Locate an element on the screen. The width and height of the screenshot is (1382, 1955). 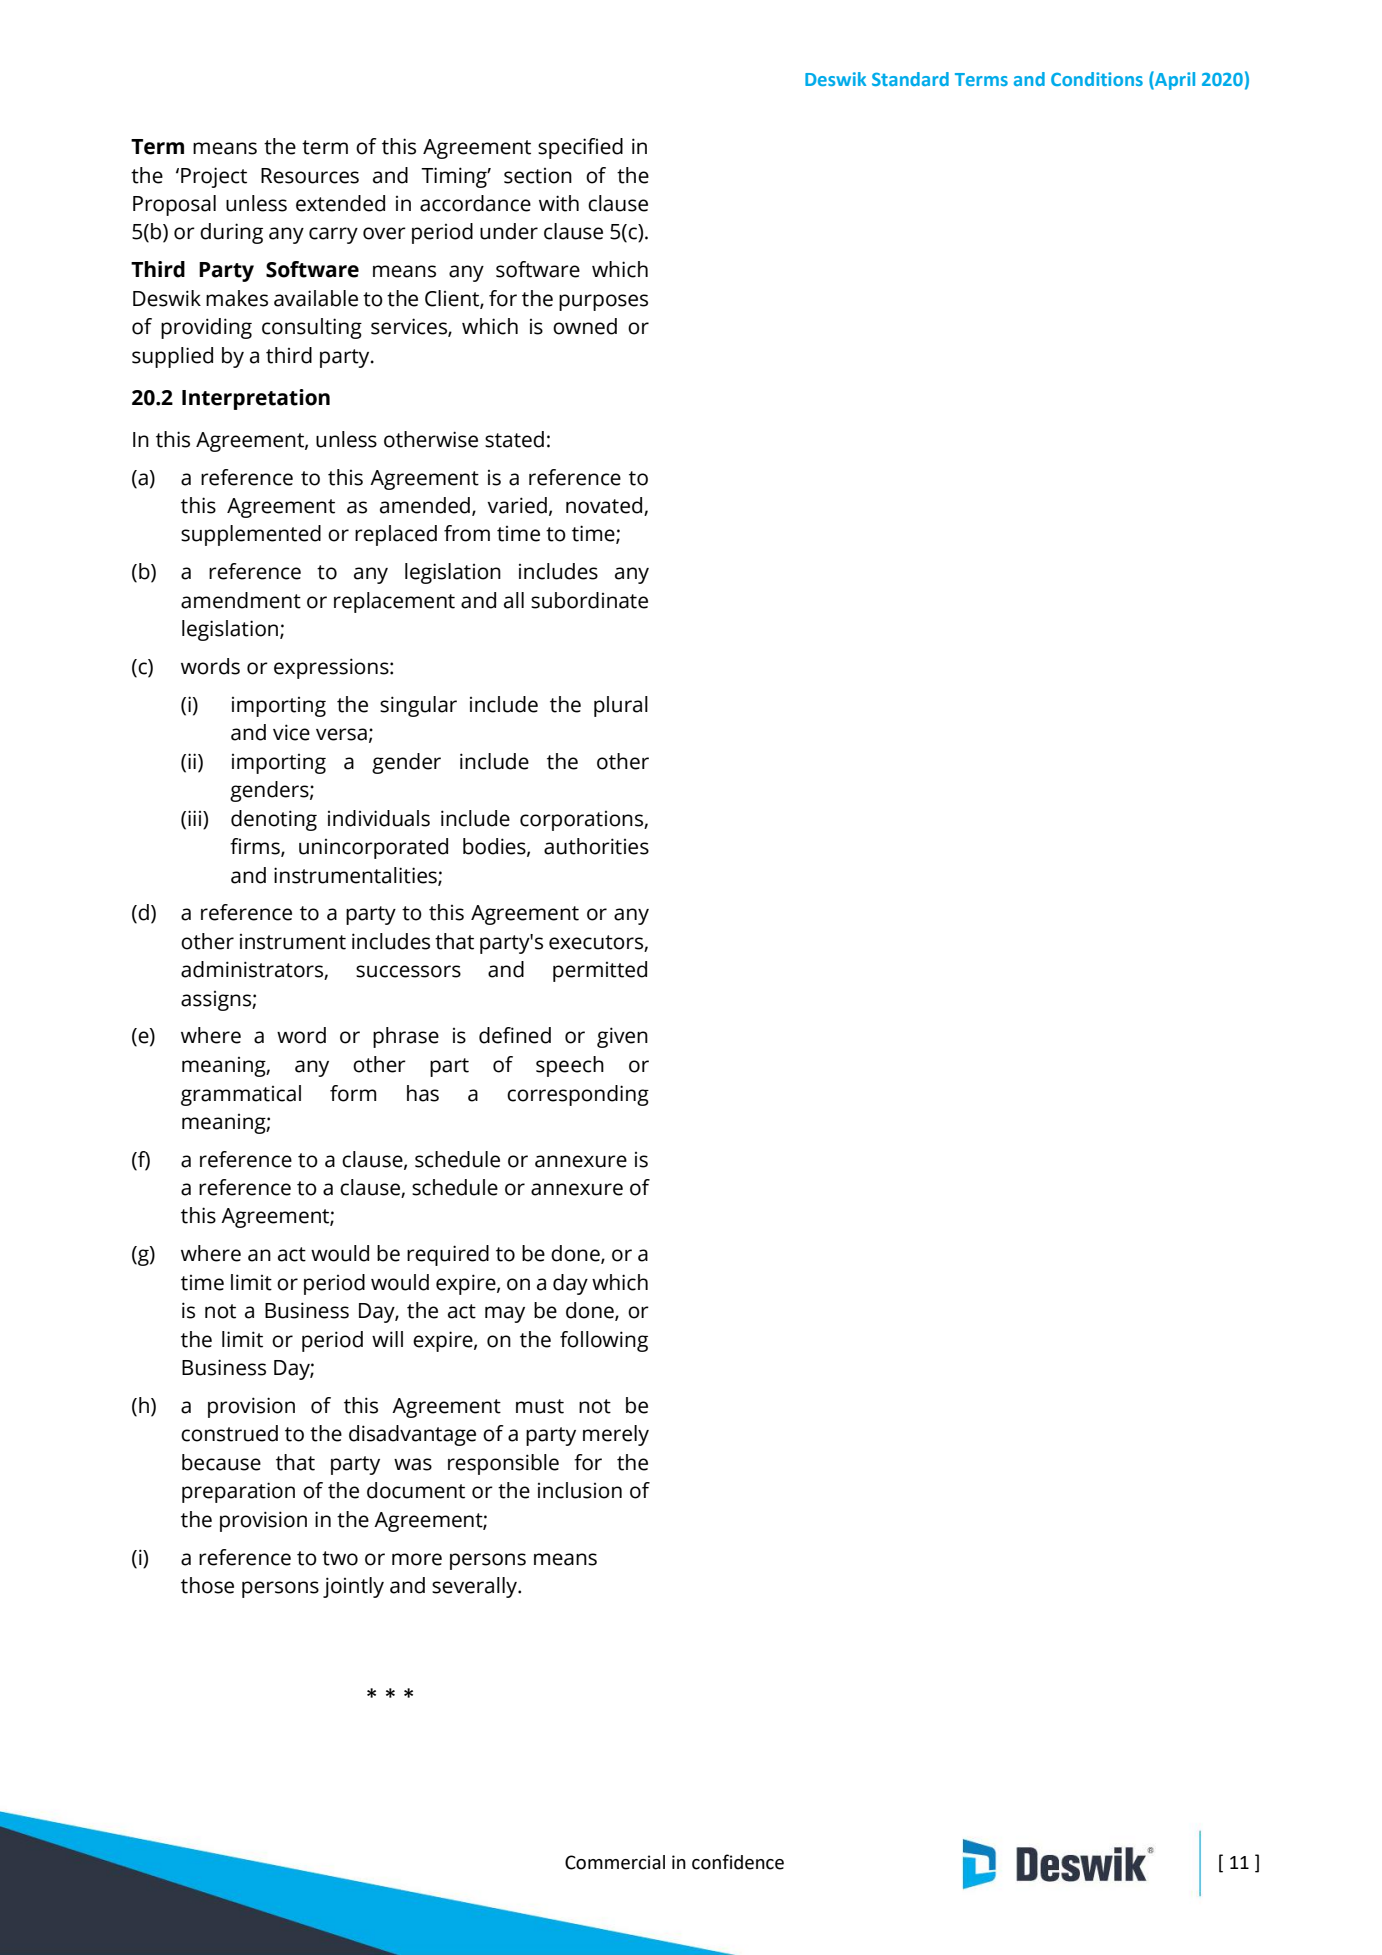
Commercial is located at coordinates (615, 1862).
